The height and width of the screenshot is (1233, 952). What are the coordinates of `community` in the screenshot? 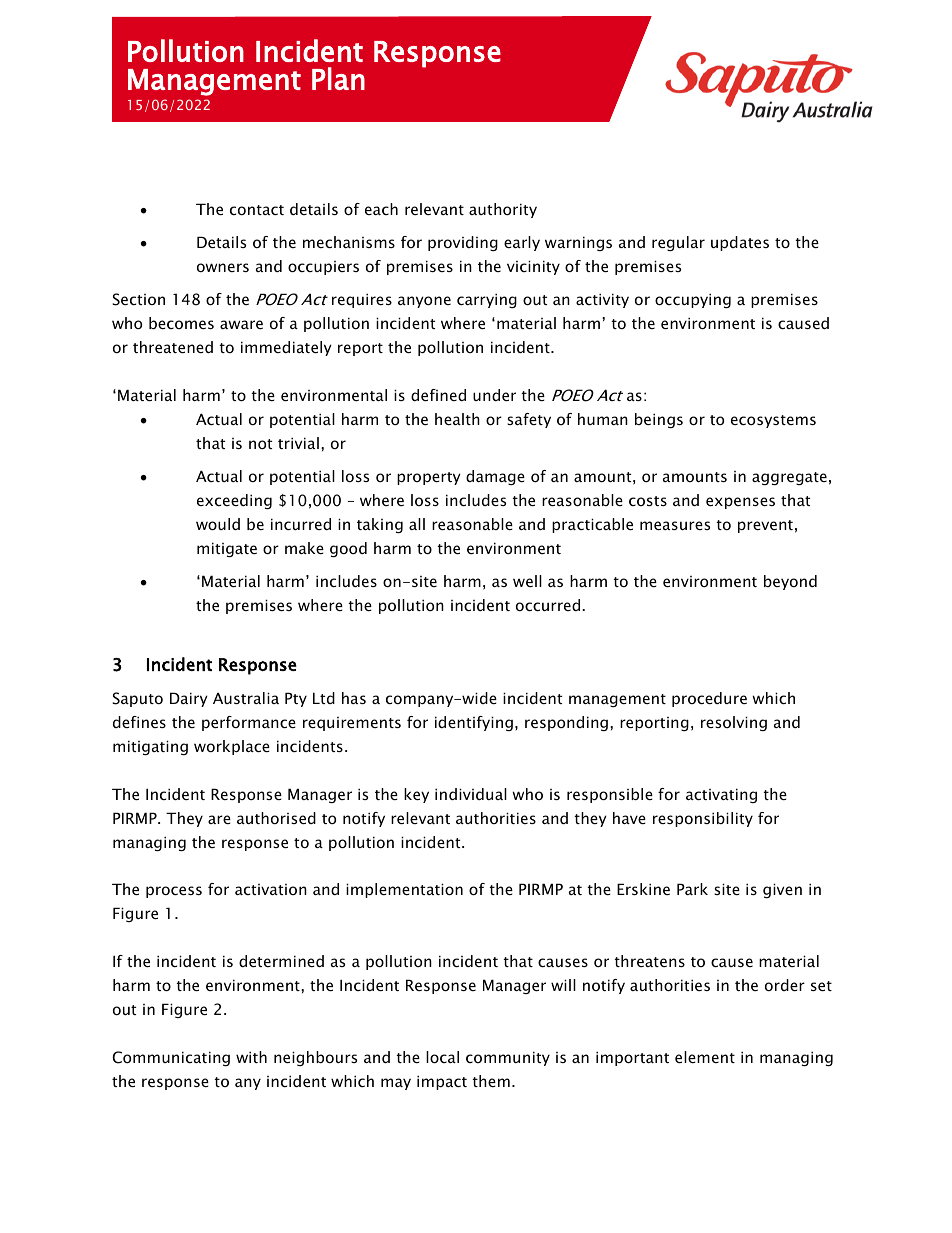 It's located at (508, 1058).
